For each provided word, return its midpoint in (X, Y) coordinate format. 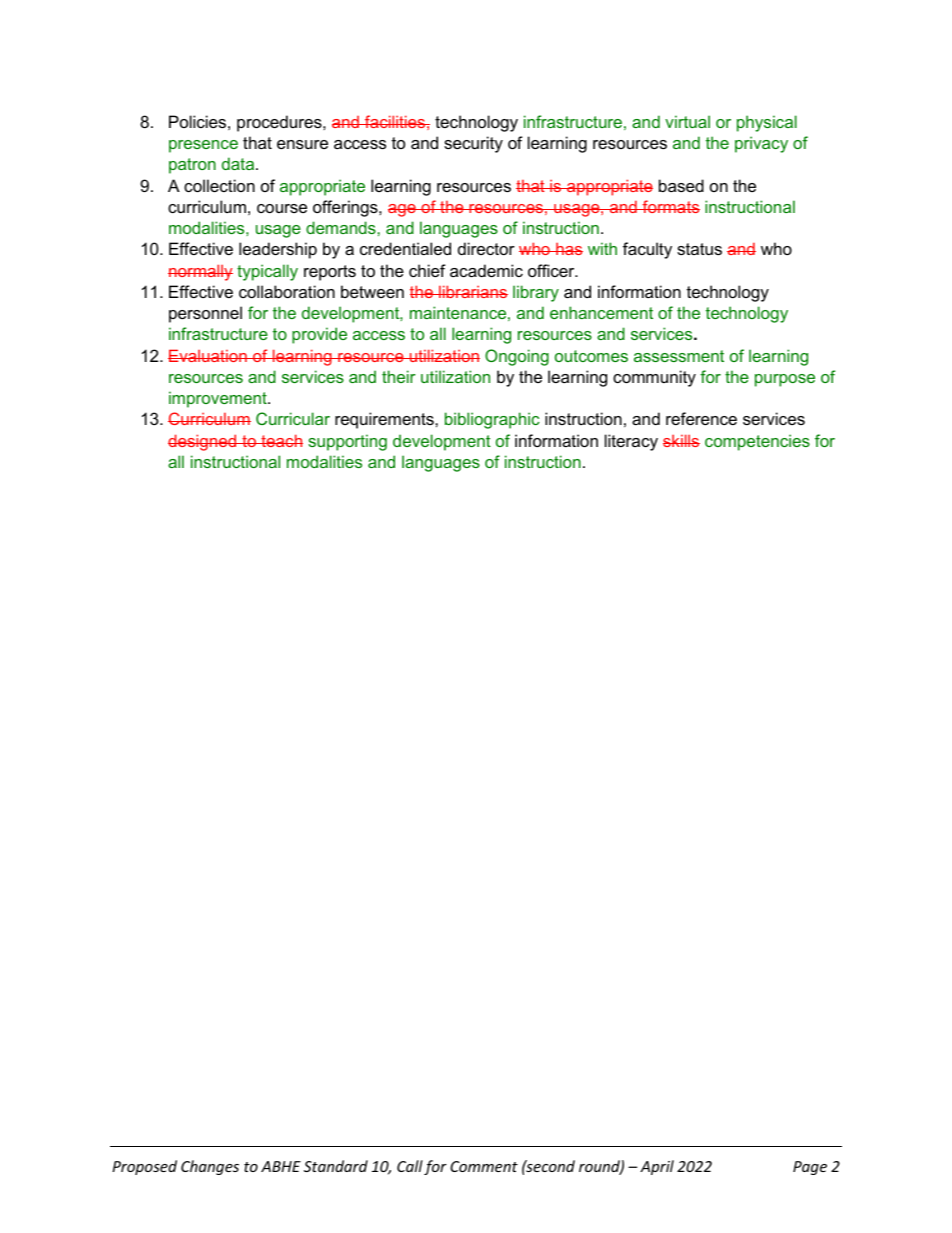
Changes (210, 1167)
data (239, 163)
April (657, 1167)
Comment (484, 1166)
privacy (761, 144)
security (473, 144)
